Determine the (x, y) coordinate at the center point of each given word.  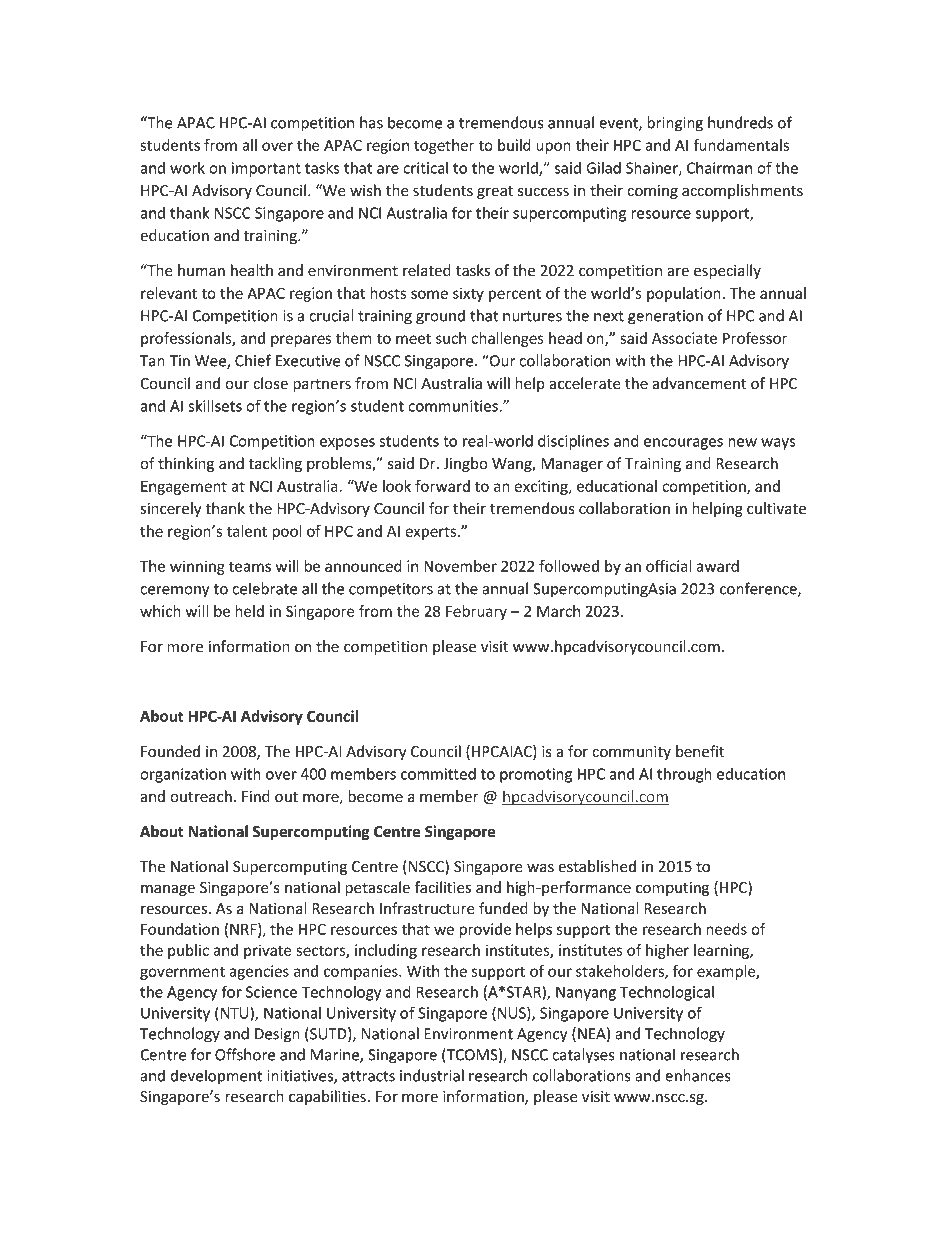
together (444, 146)
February (476, 612)
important (266, 169)
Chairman (719, 168)
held (249, 611)
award (717, 566)
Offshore (245, 1054)
